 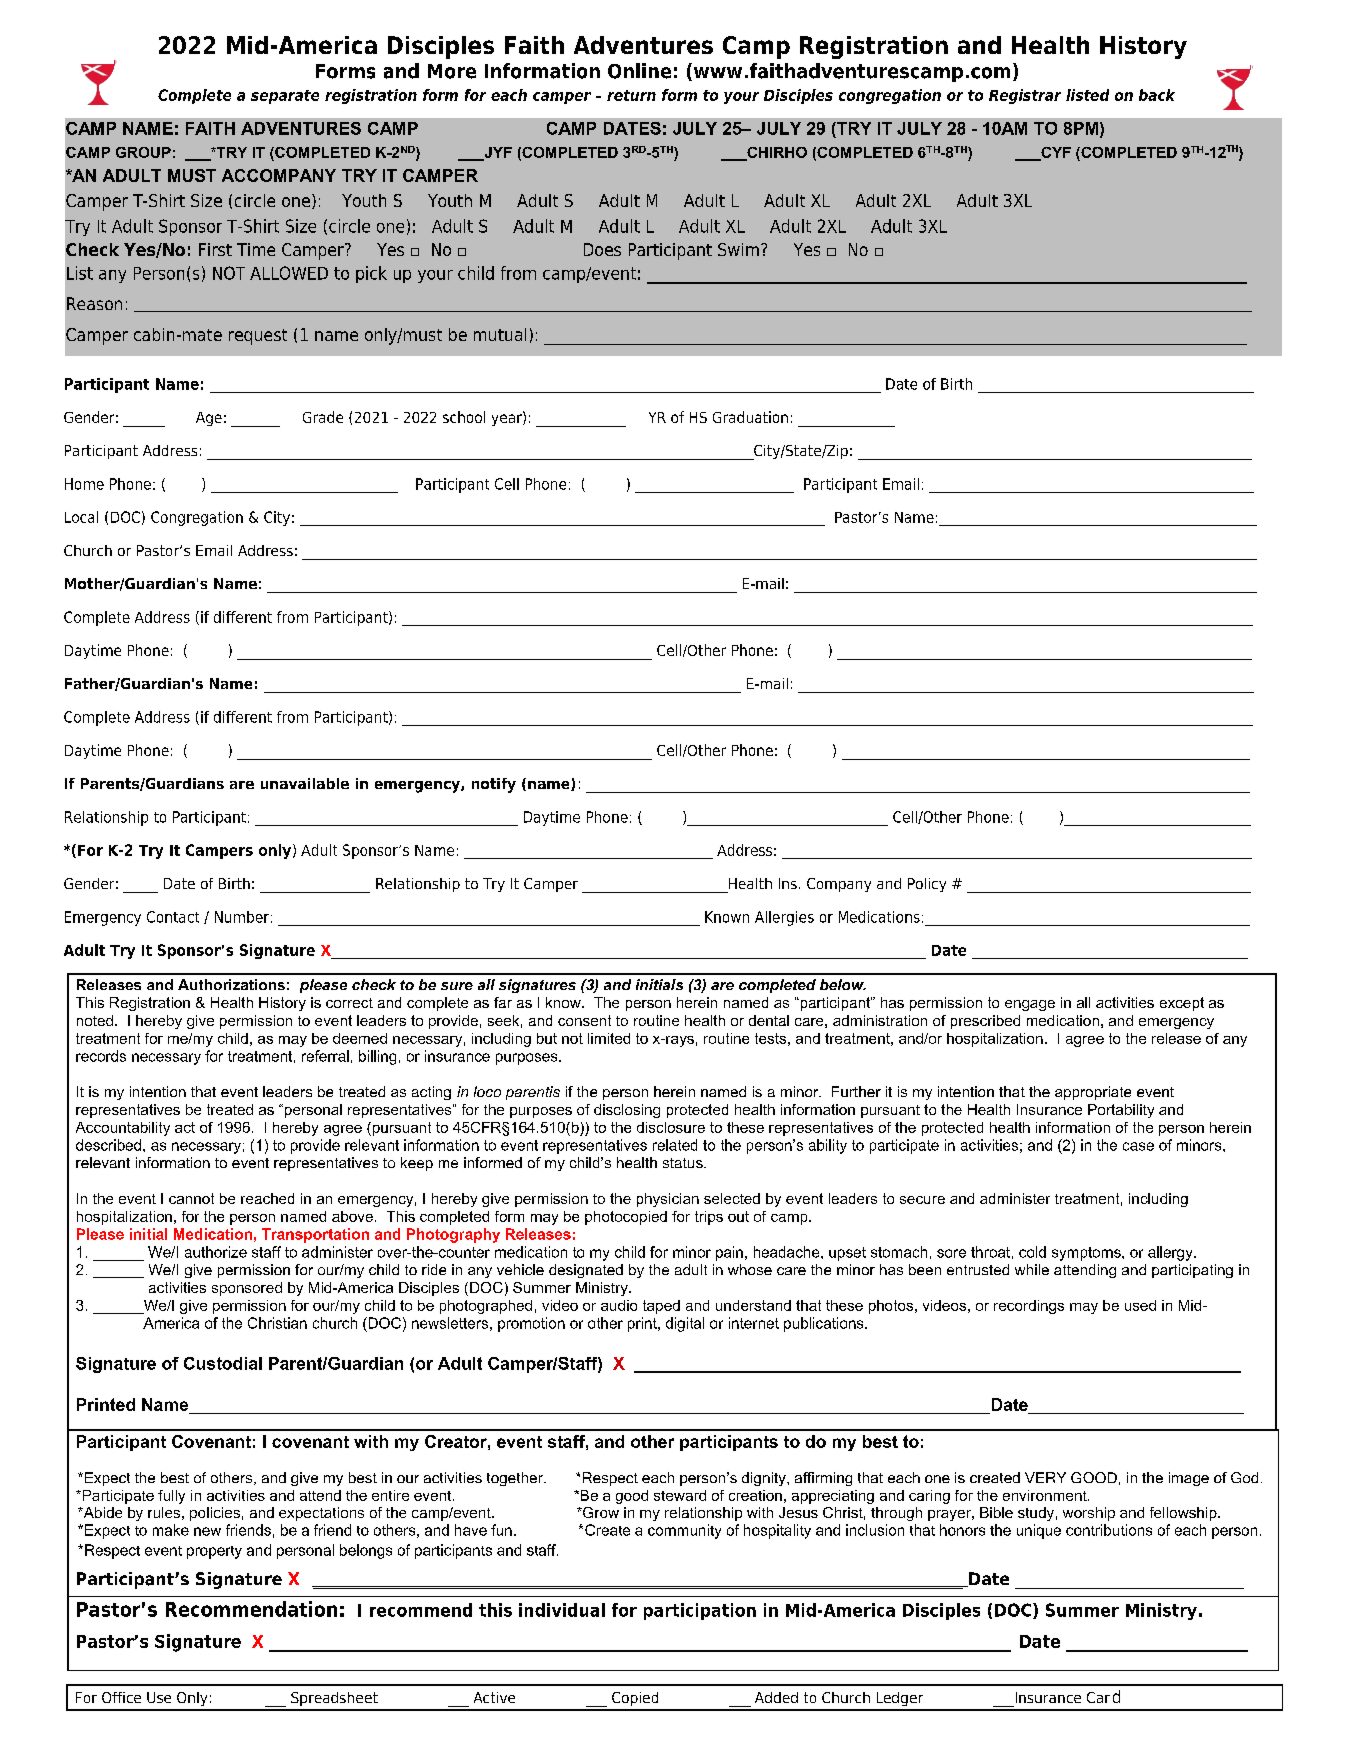 What do you see at coordinates (631, 95) in the document?
I see `return` at bounding box center [631, 95].
